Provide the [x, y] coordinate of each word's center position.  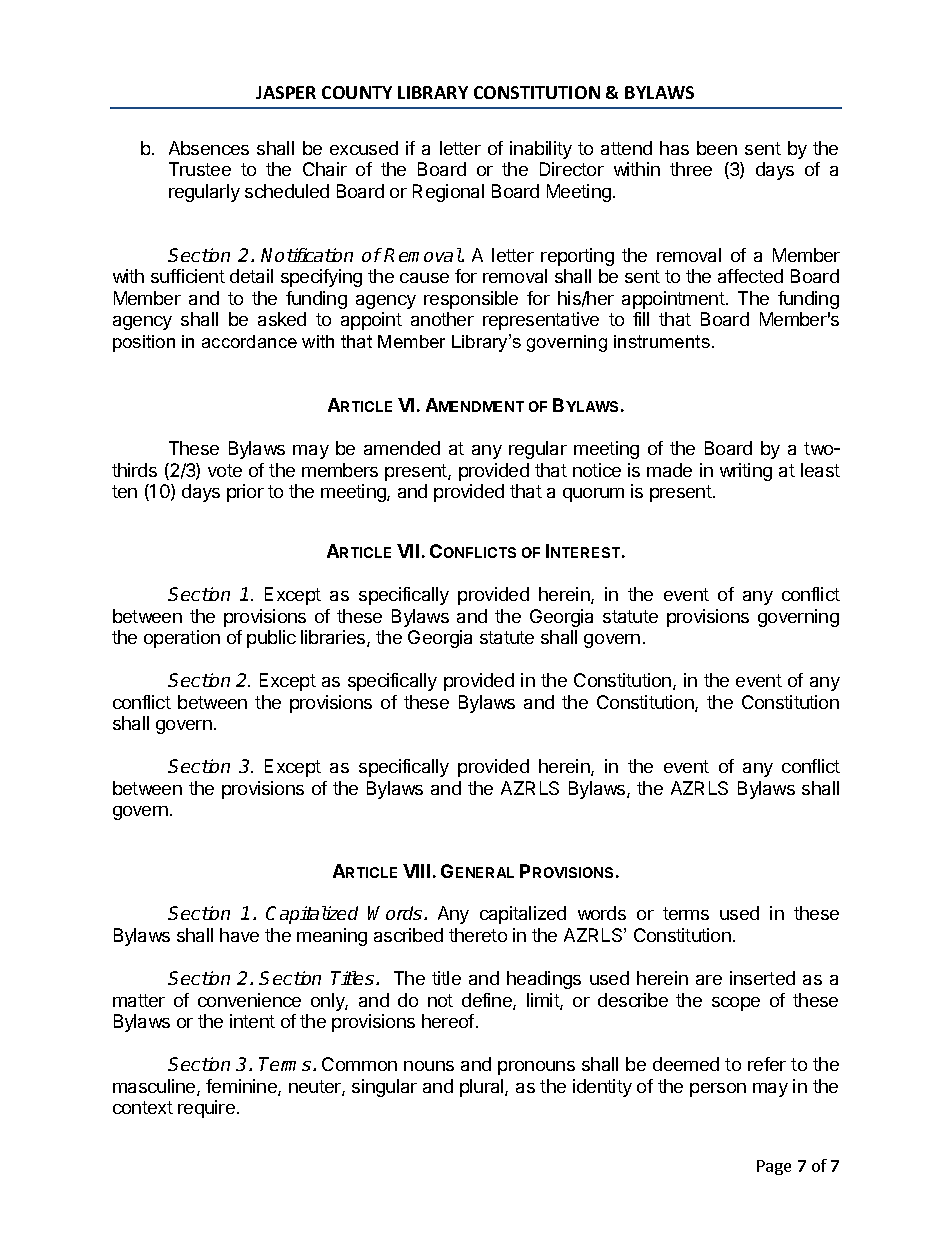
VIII [416, 871]
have [239, 935]
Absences [209, 148]
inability [541, 150]
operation [182, 639]
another [442, 319]
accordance [249, 341]
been [717, 148]
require [206, 1109]
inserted [762, 978]
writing [746, 472]
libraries [334, 638]
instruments [662, 341]
